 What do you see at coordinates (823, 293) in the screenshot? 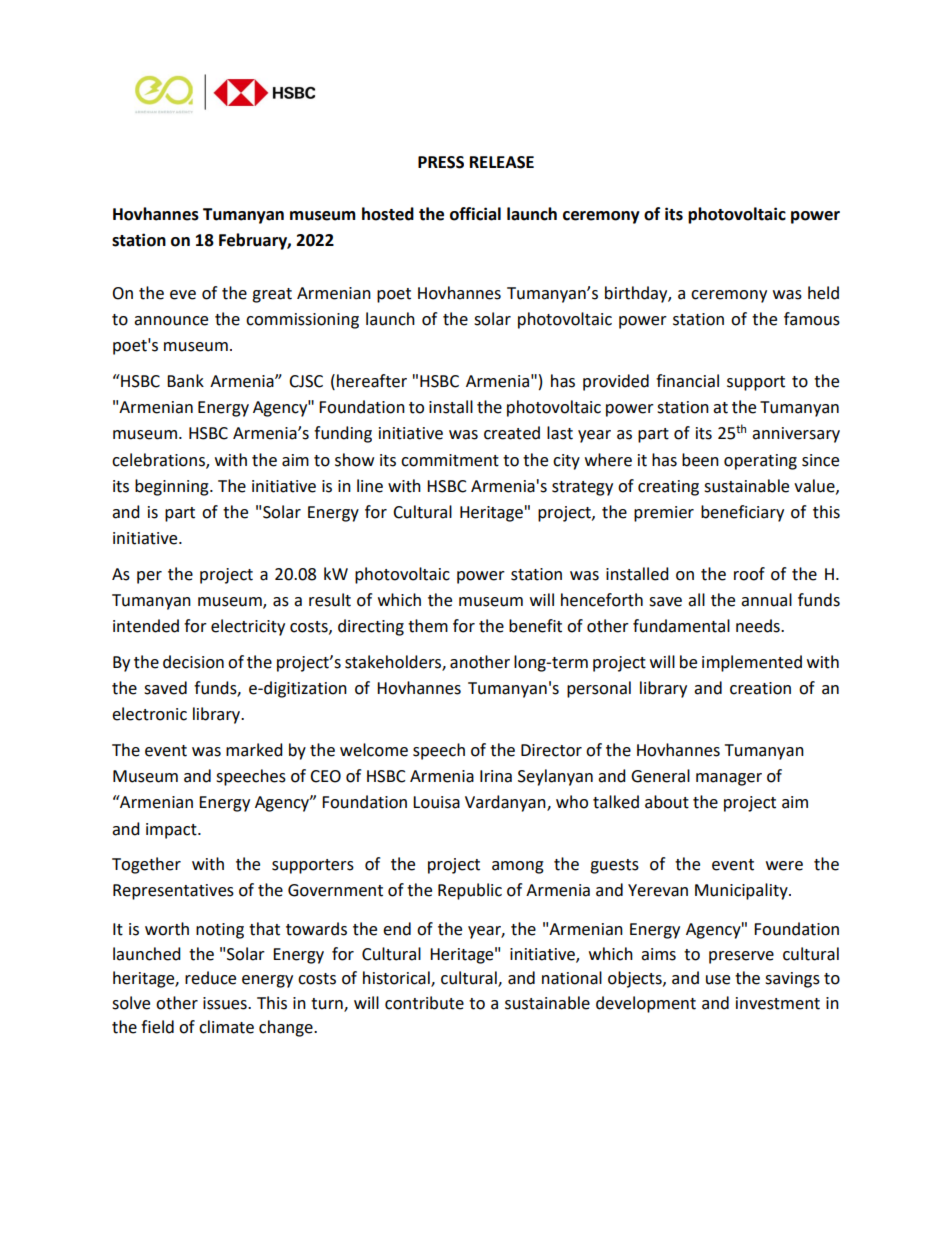
I see `held` at bounding box center [823, 293].
